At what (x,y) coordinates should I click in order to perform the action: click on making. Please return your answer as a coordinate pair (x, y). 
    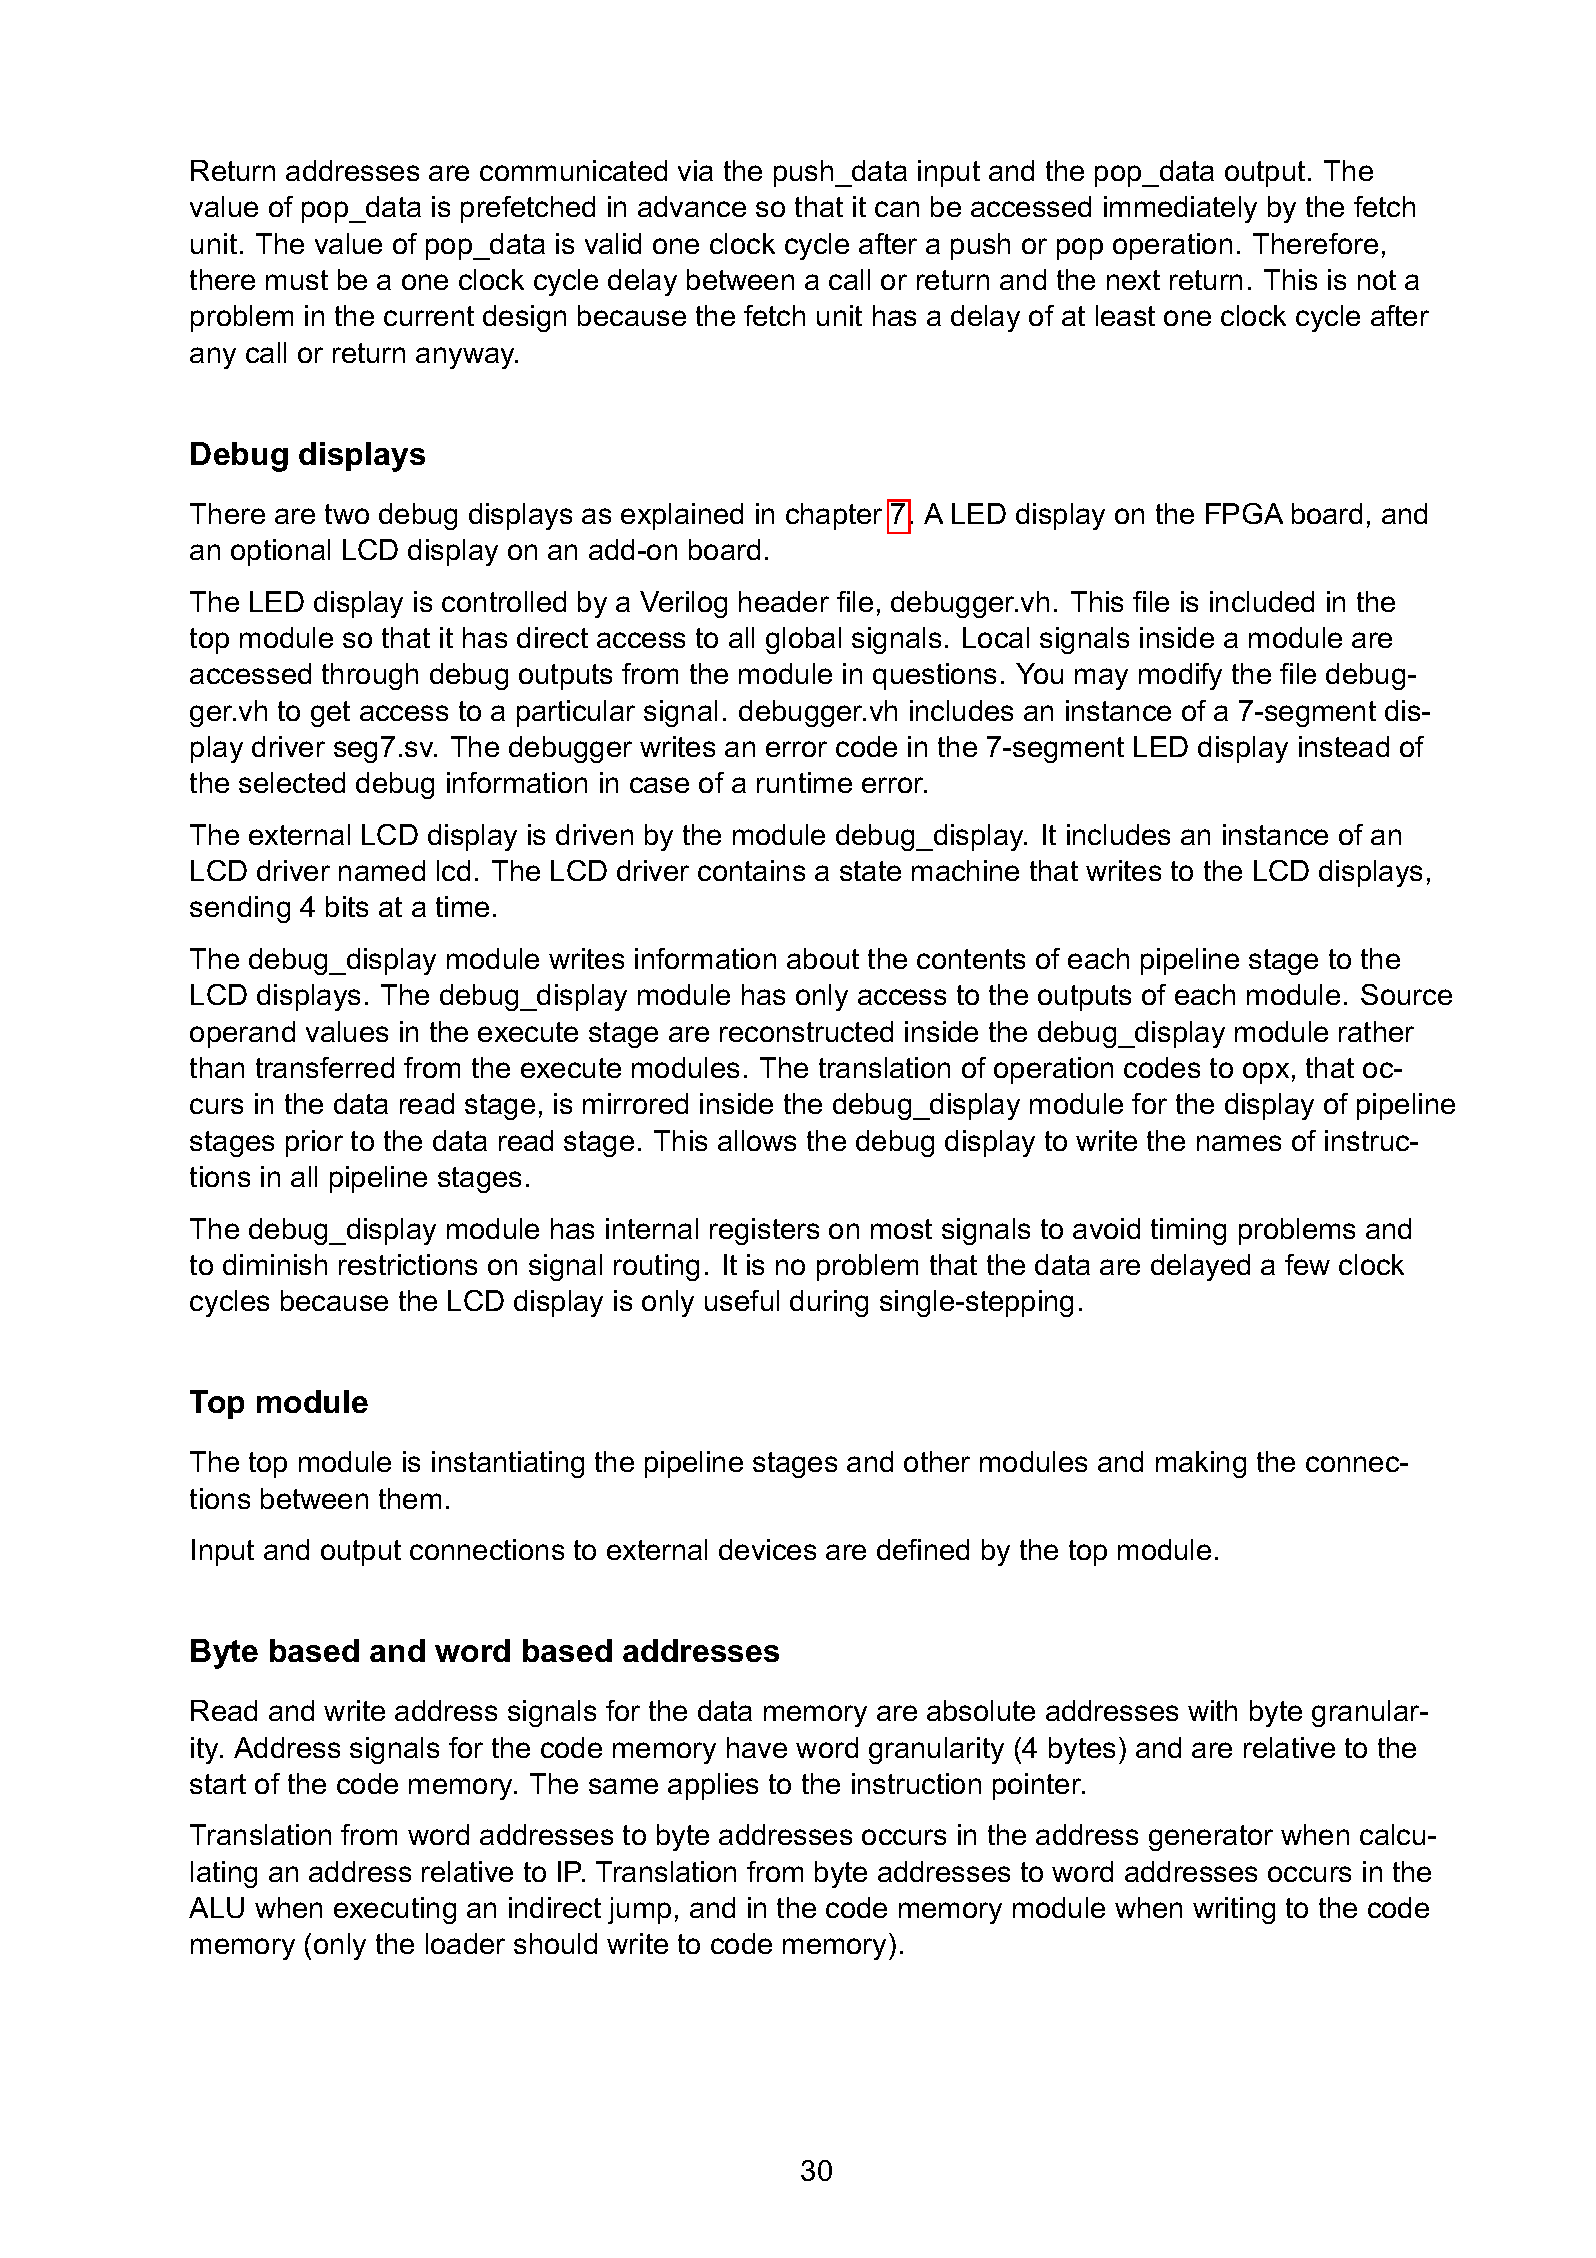
    Looking at the image, I should click on (1201, 1464).
